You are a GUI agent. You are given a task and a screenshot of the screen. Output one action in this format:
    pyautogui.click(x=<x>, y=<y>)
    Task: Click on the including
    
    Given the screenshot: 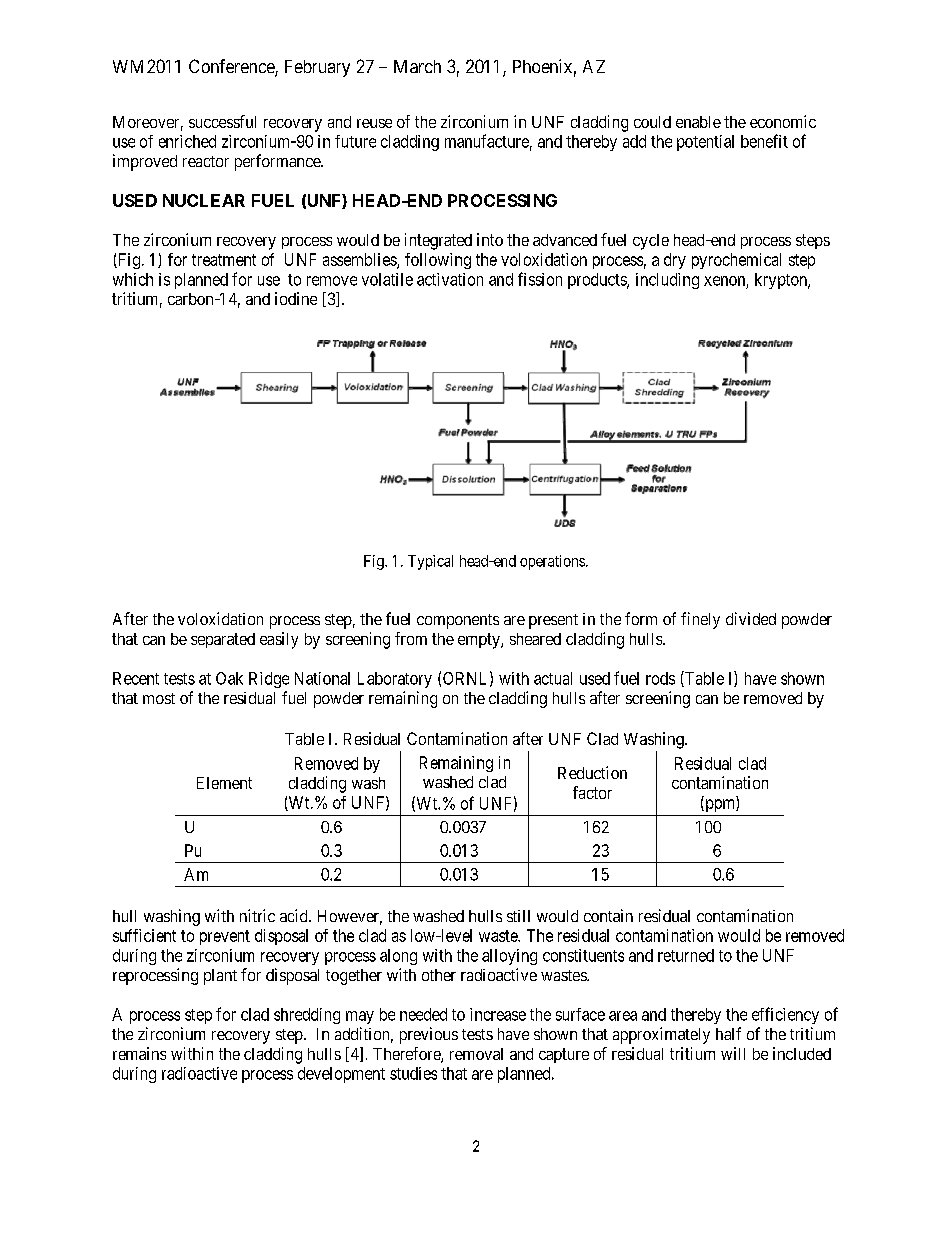 What is the action you would take?
    pyautogui.click(x=667, y=281)
